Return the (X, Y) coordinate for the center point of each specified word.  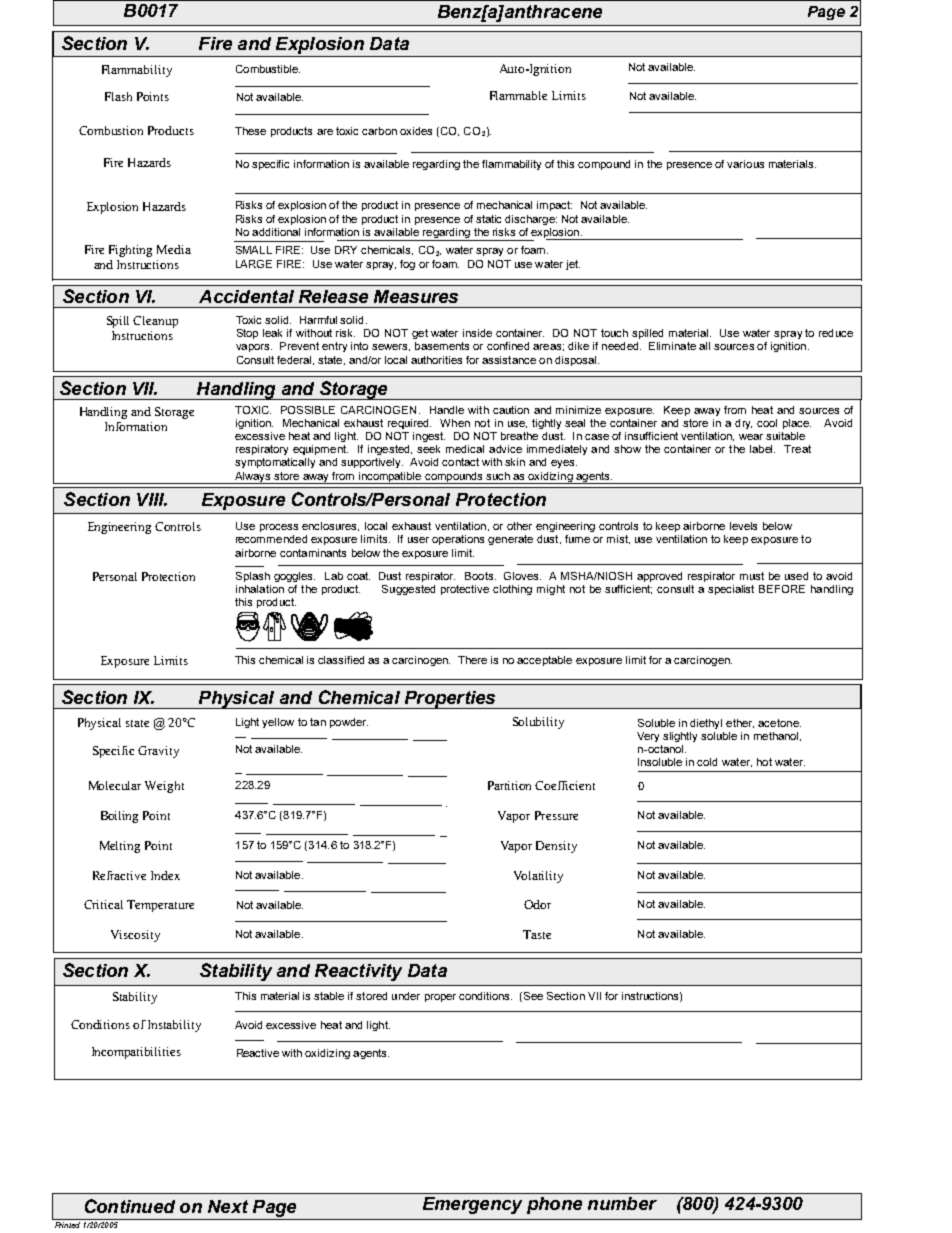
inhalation (260, 589)
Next (228, 1206)
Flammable (518, 95)
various (745, 164)
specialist (731, 590)
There (472, 660)
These (250, 131)
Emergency (472, 1205)
